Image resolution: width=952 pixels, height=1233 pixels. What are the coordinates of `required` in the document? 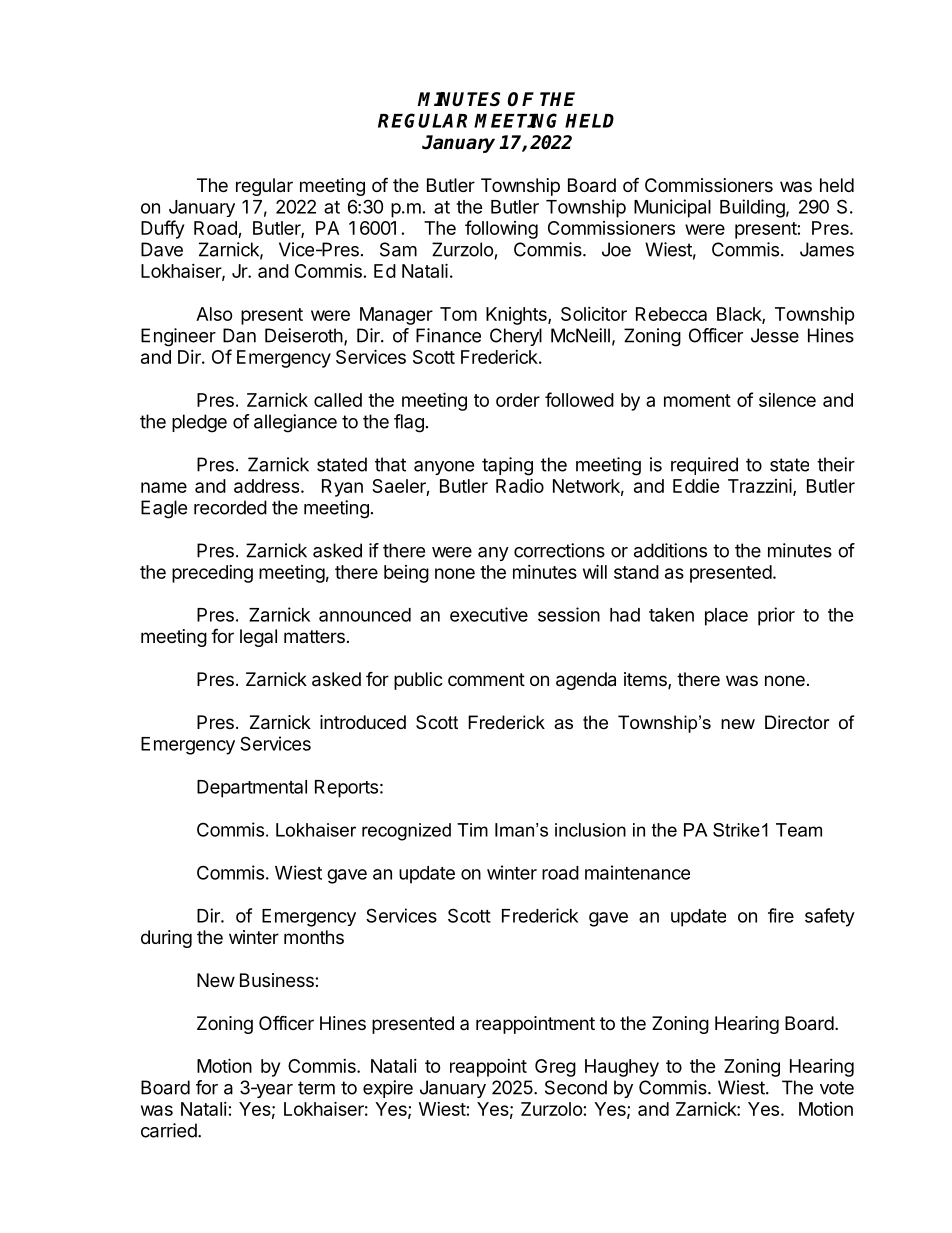 It's located at (704, 466).
